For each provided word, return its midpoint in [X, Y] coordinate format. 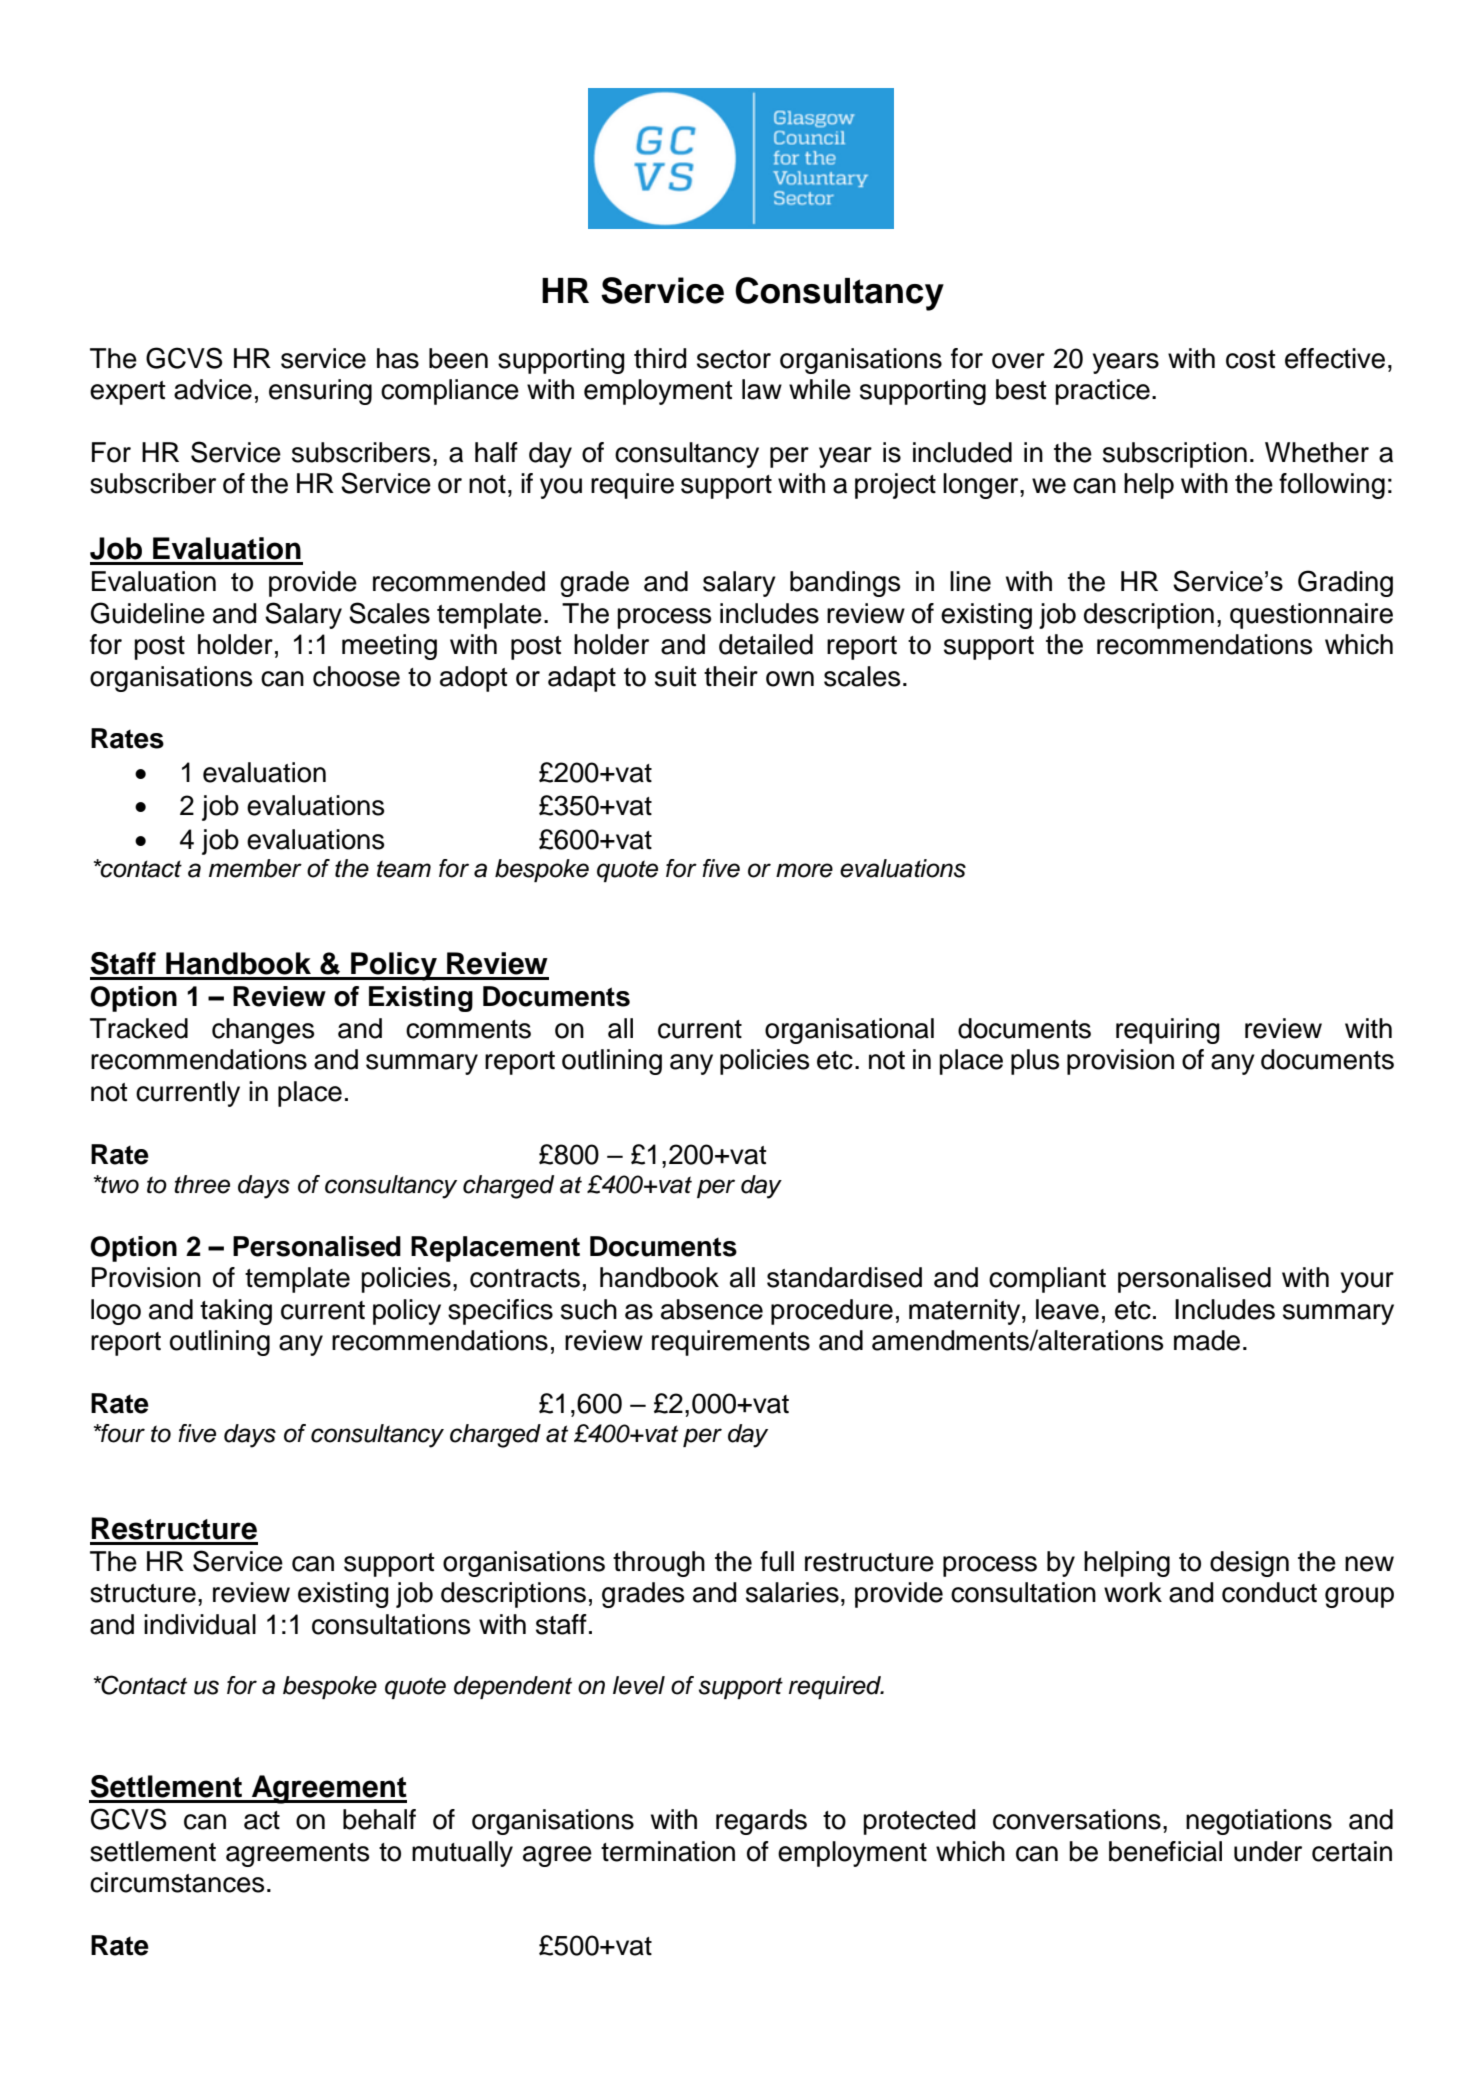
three [202, 1184]
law [762, 389]
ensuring [320, 392]
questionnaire [1311, 616]
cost [1250, 359]
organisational [849, 1031]
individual [200, 1624]
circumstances [177, 1882]
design [1249, 1564]
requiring [1167, 1031]
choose [356, 676]
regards [761, 1822]
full [777, 1561]
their [731, 676]
